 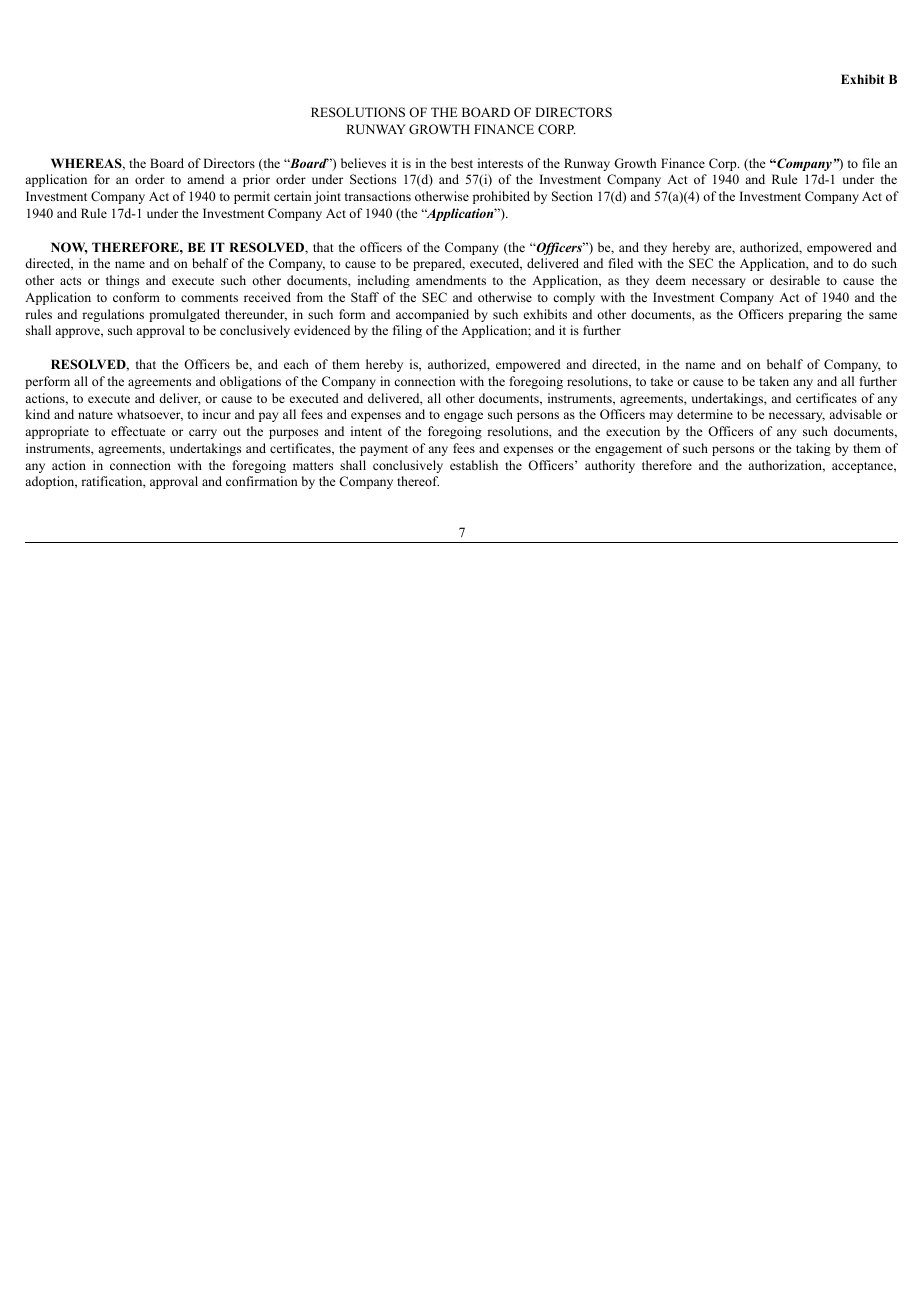 I want to click on preparing, so click(x=815, y=315).
